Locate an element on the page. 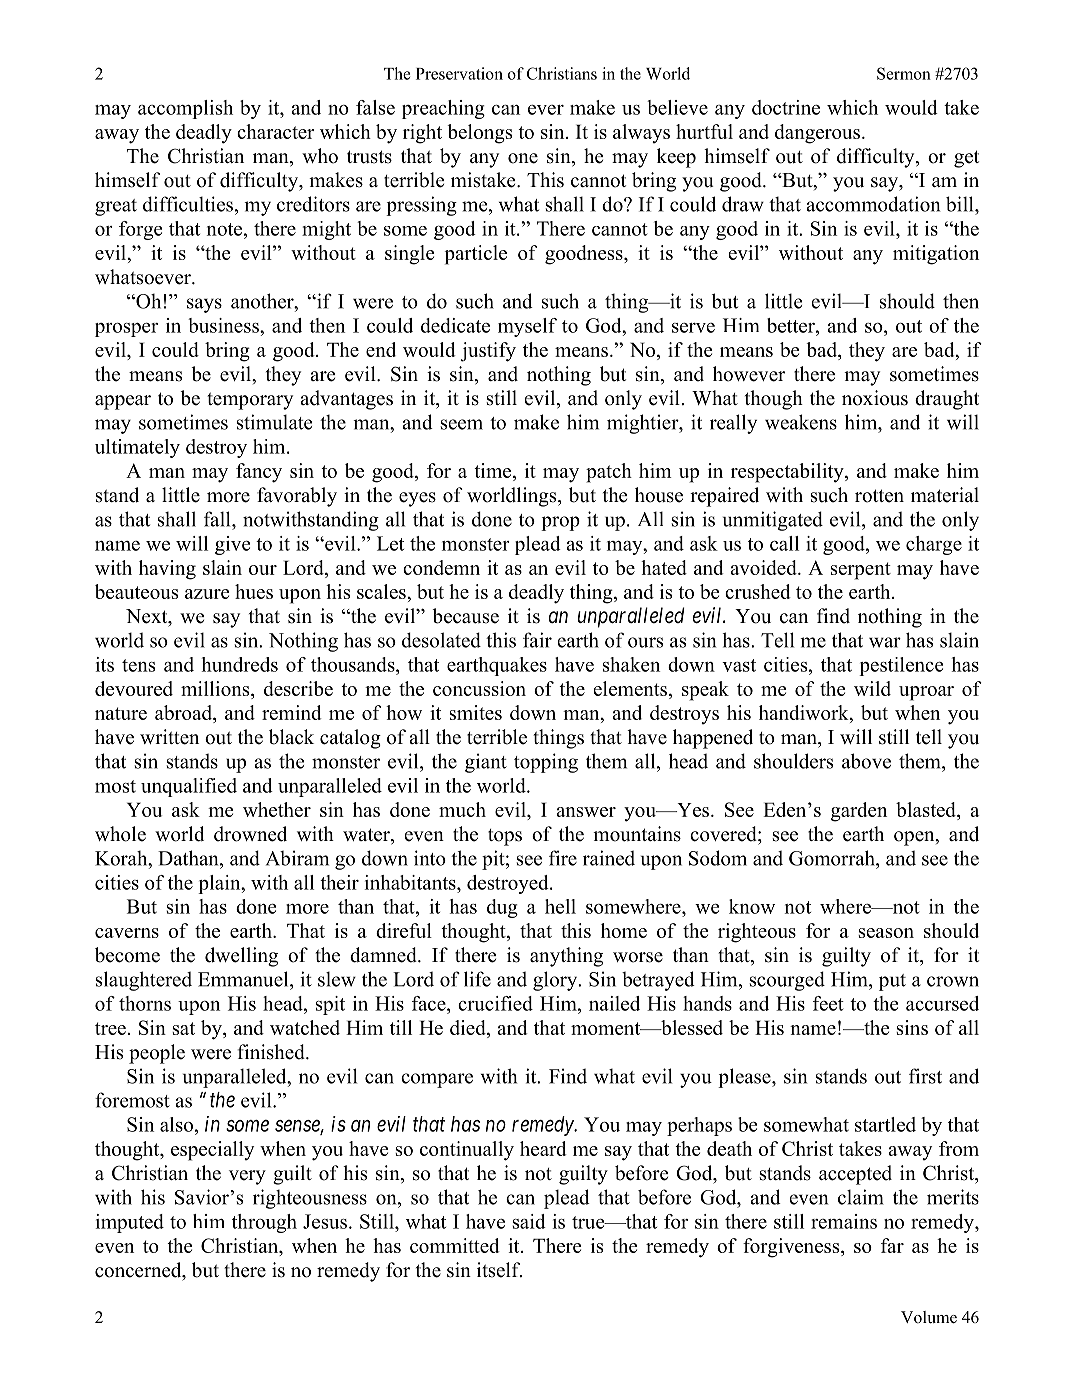 Image resolution: width=1074 pixels, height=1390 pixels. far is located at coordinates (892, 1245).
